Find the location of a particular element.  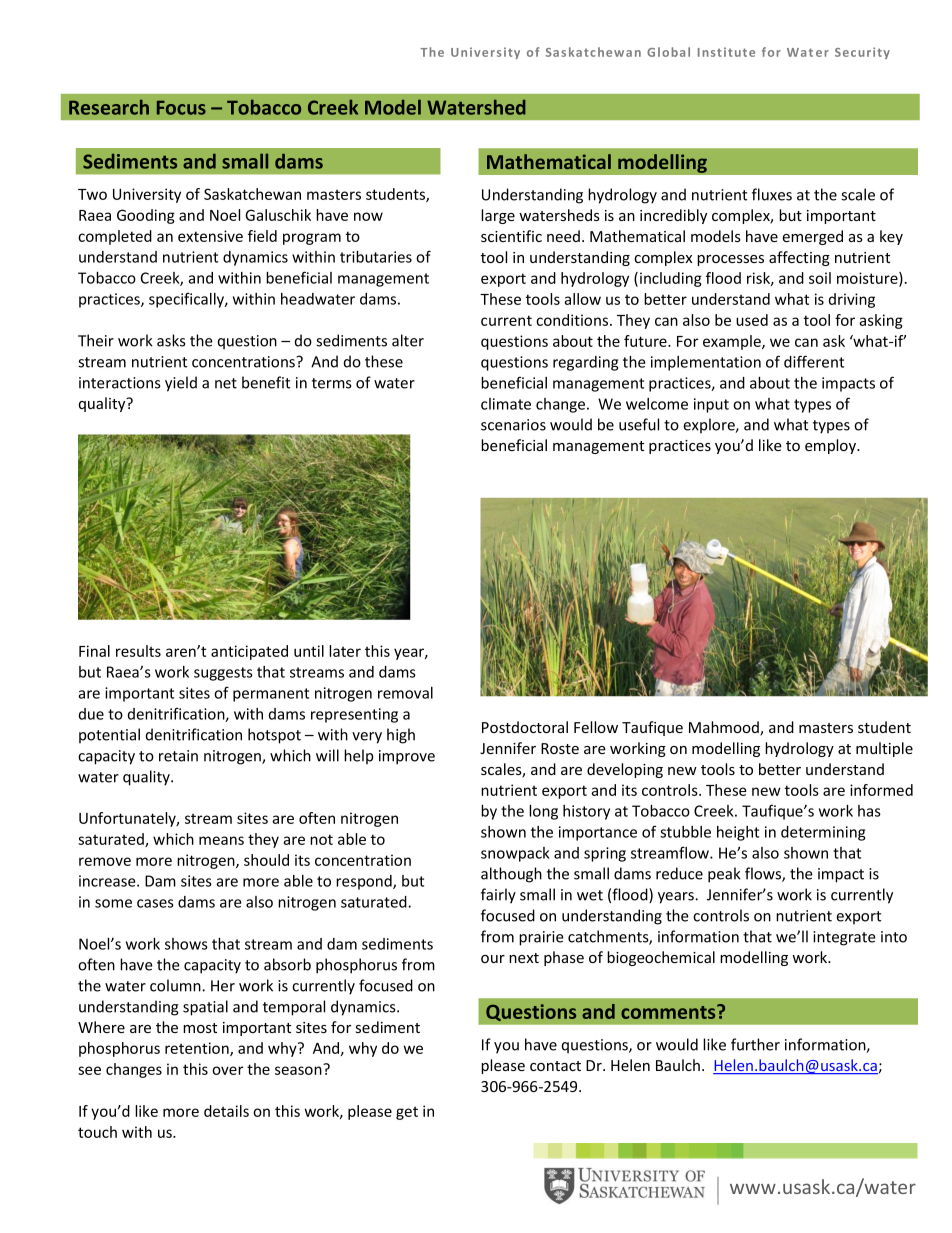

later is located at coordinates (345, 651).
